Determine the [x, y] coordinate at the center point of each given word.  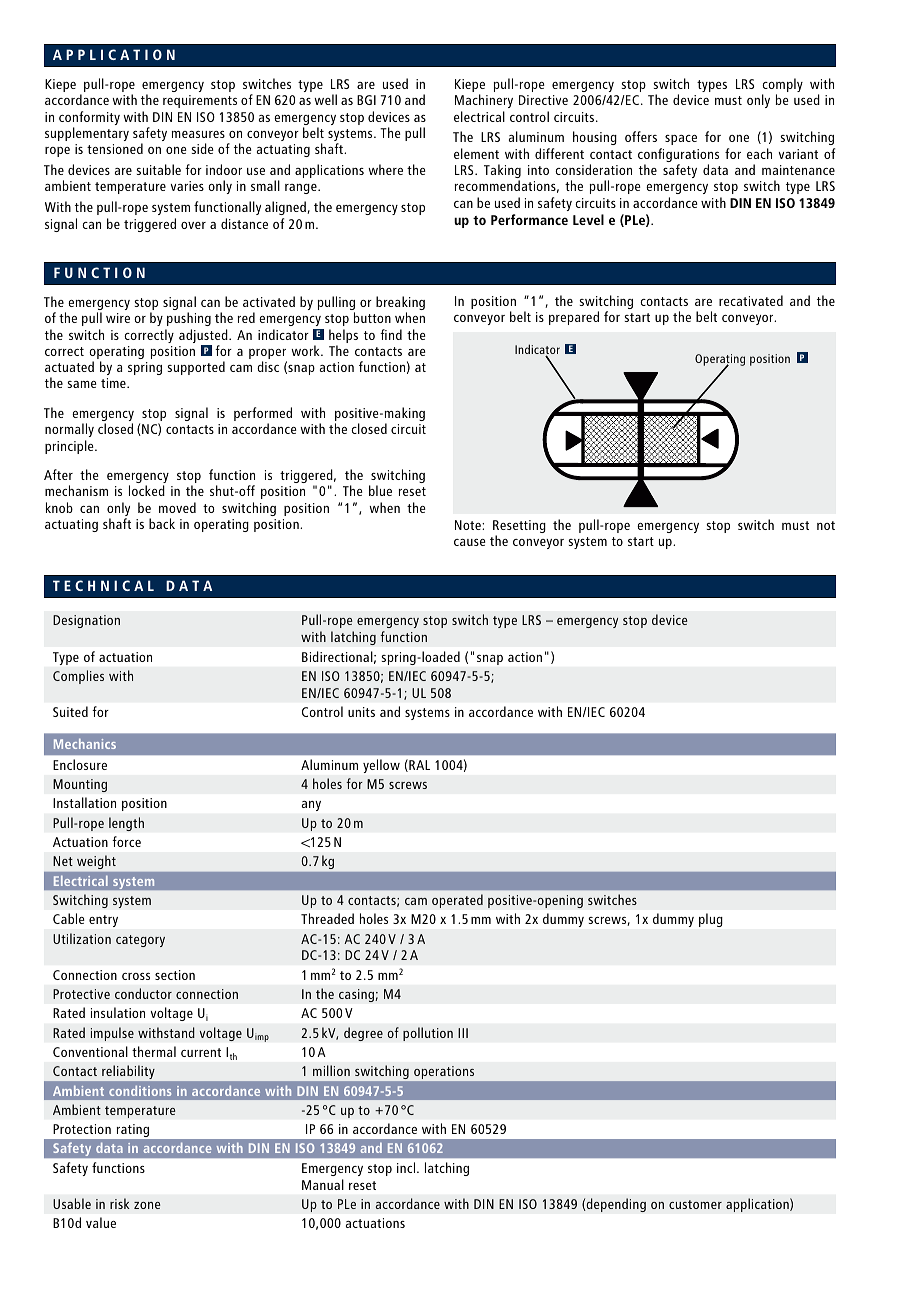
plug [711, 920]
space [681, 140]
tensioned [115, 148]
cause [470, 542]
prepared [574, 318]
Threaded [327, 918]
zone [147, 1205]
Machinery [484, 101]
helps [343, 336]
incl [407, 1167]
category [140, 941]
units [361, 712]
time [114, 383]
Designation [86, 621]
